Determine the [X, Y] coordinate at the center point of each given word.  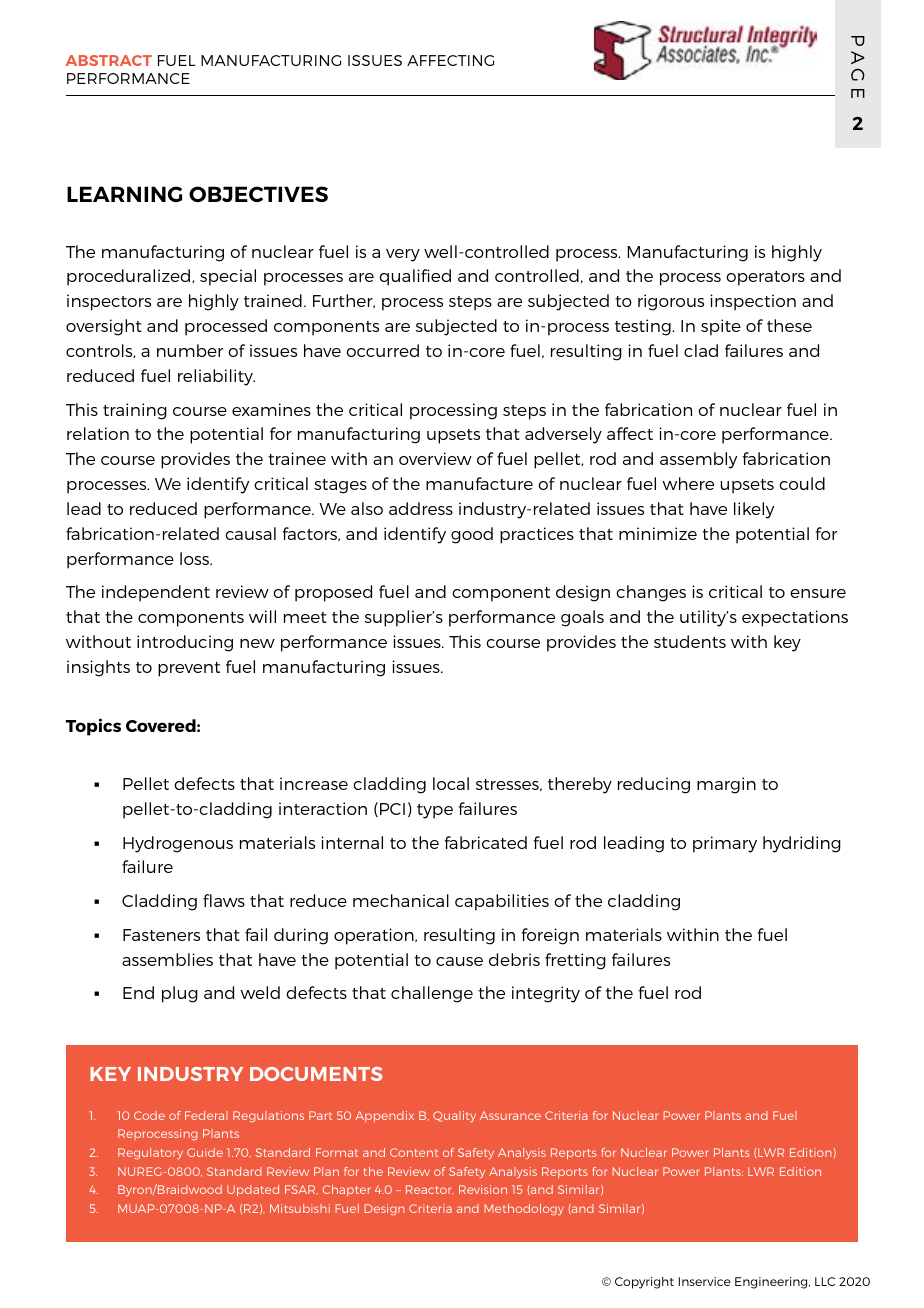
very [403, 255]
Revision [483, 1189]
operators [765, 278]
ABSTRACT [109, 60]
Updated [253, 1190]
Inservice [705, 1281]
